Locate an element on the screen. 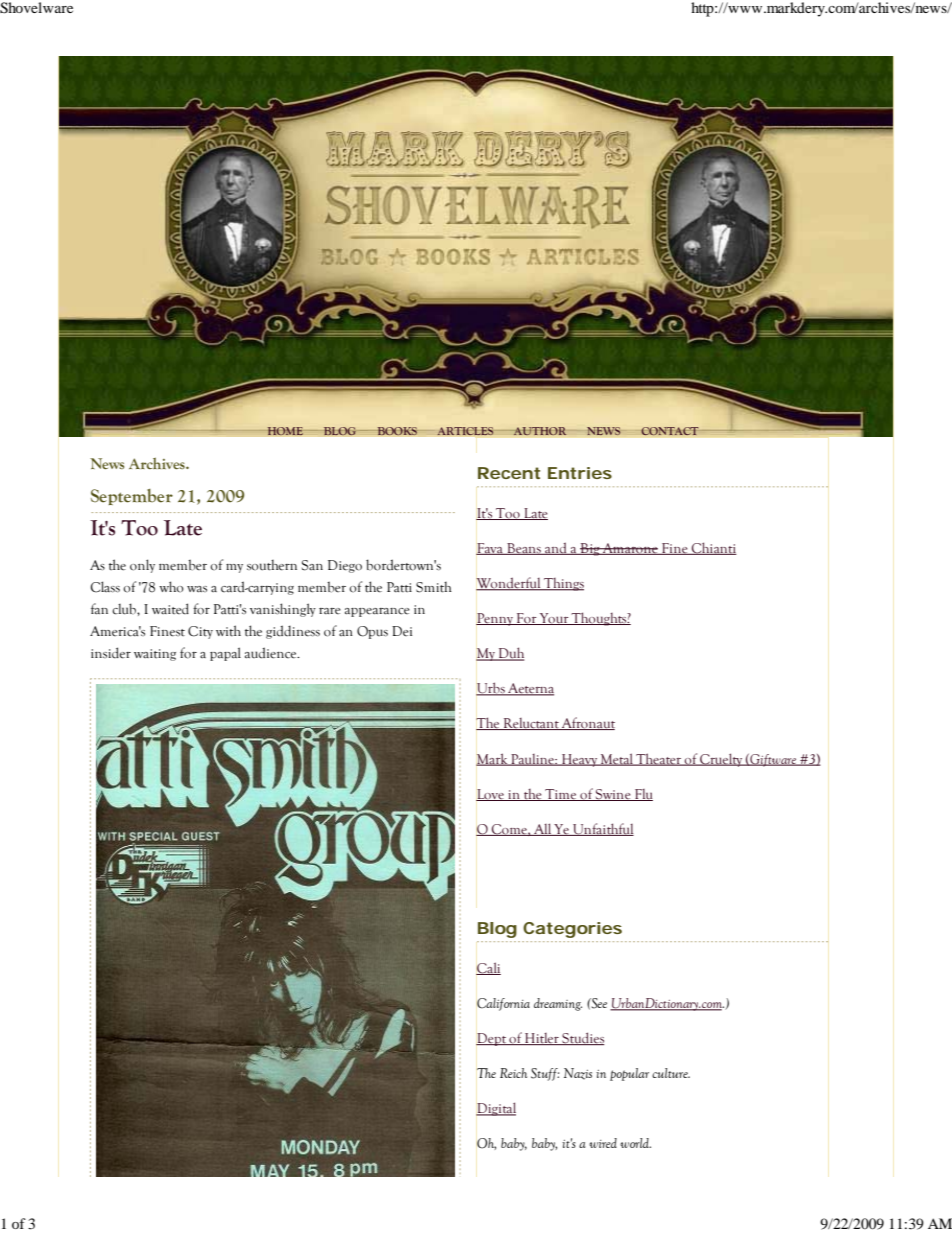 Image resolution: width=952 pixels, height=1233 pixels. ARTICLES is located at coordinates (466, 431).
